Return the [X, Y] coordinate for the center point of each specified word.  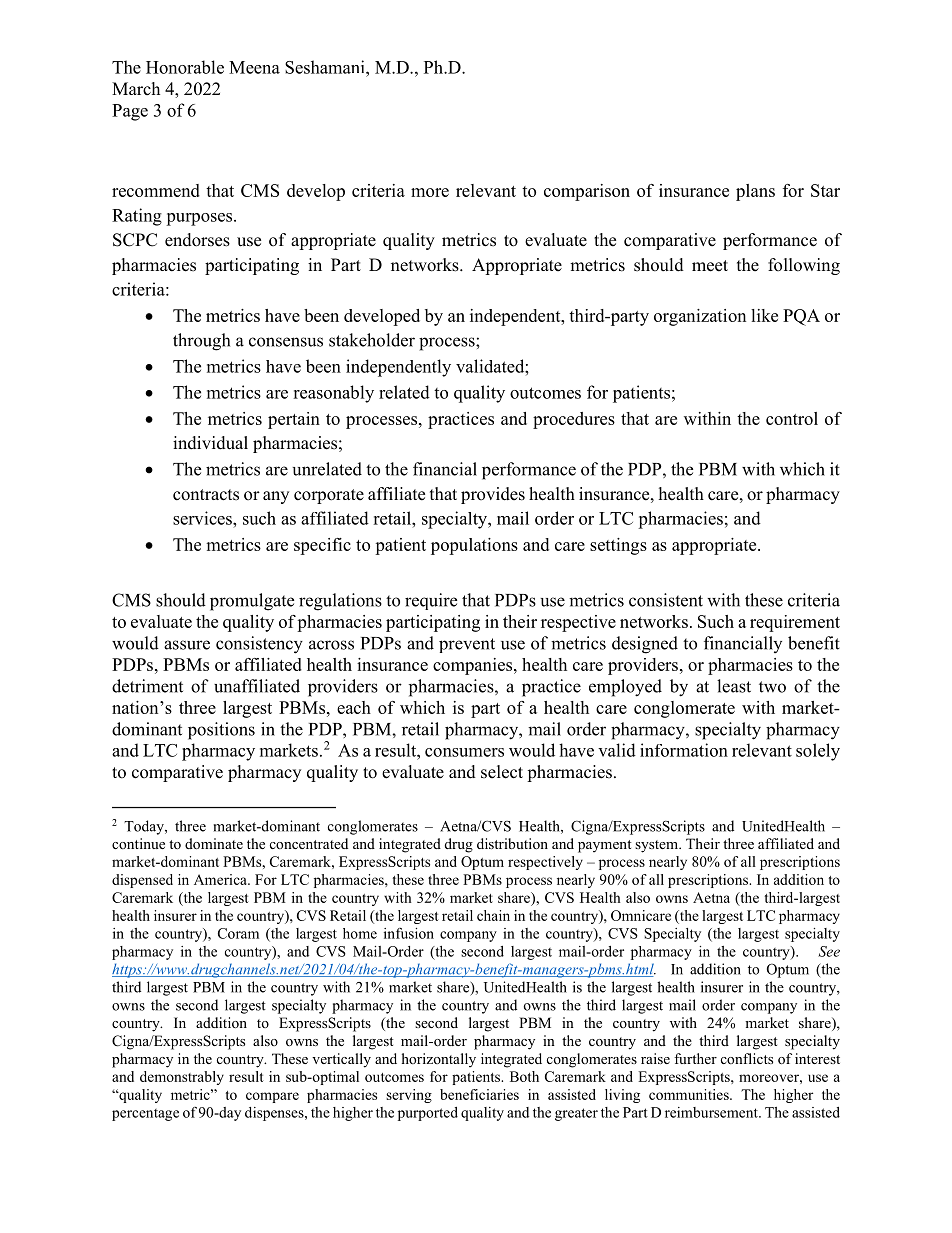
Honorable [185, 67]
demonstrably [182, 1078]
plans [755, 192]
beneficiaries [479, 1094]
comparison [587, 192]
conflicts [747, 1058]
